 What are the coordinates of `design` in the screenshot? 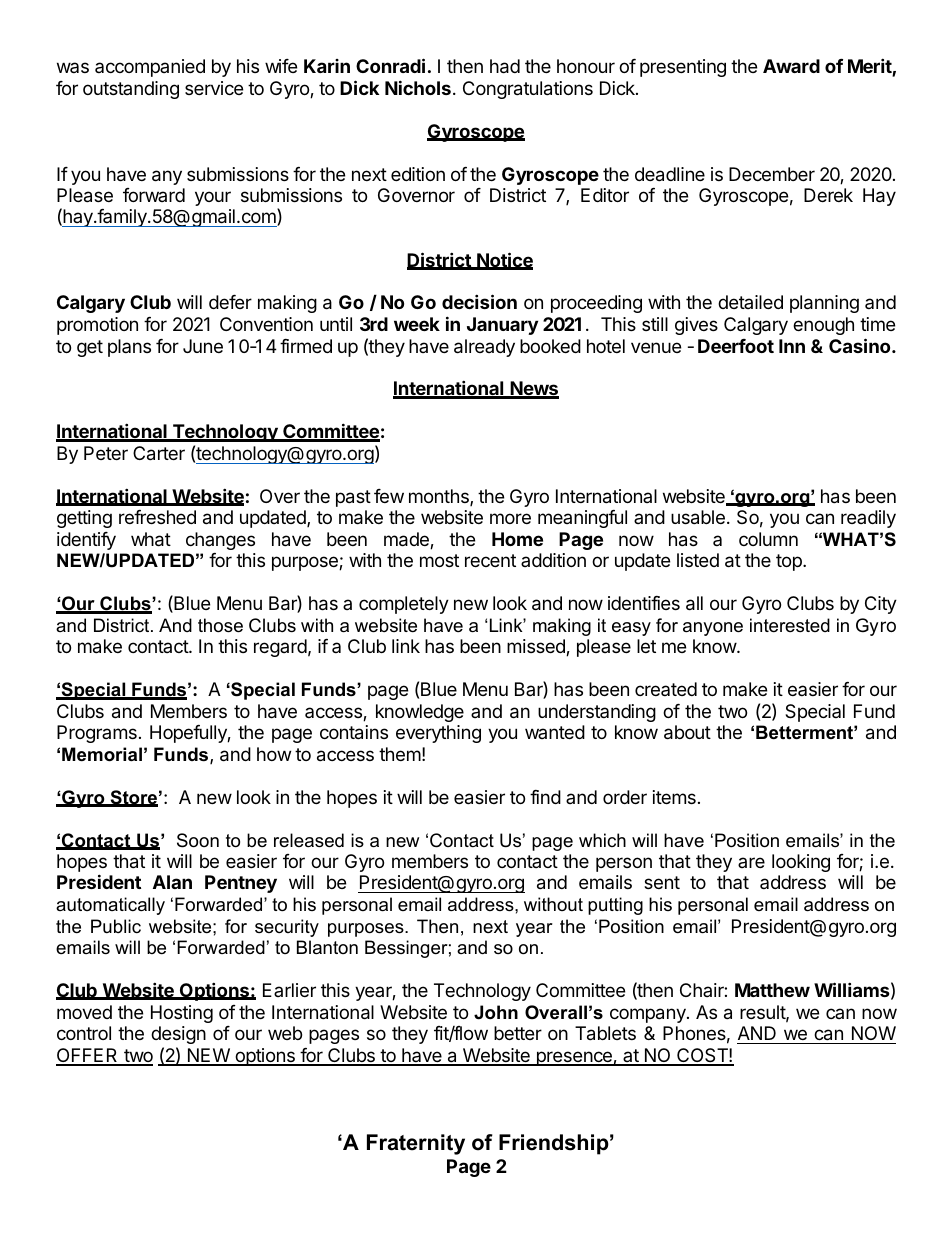 It's located at (178, 1035).
